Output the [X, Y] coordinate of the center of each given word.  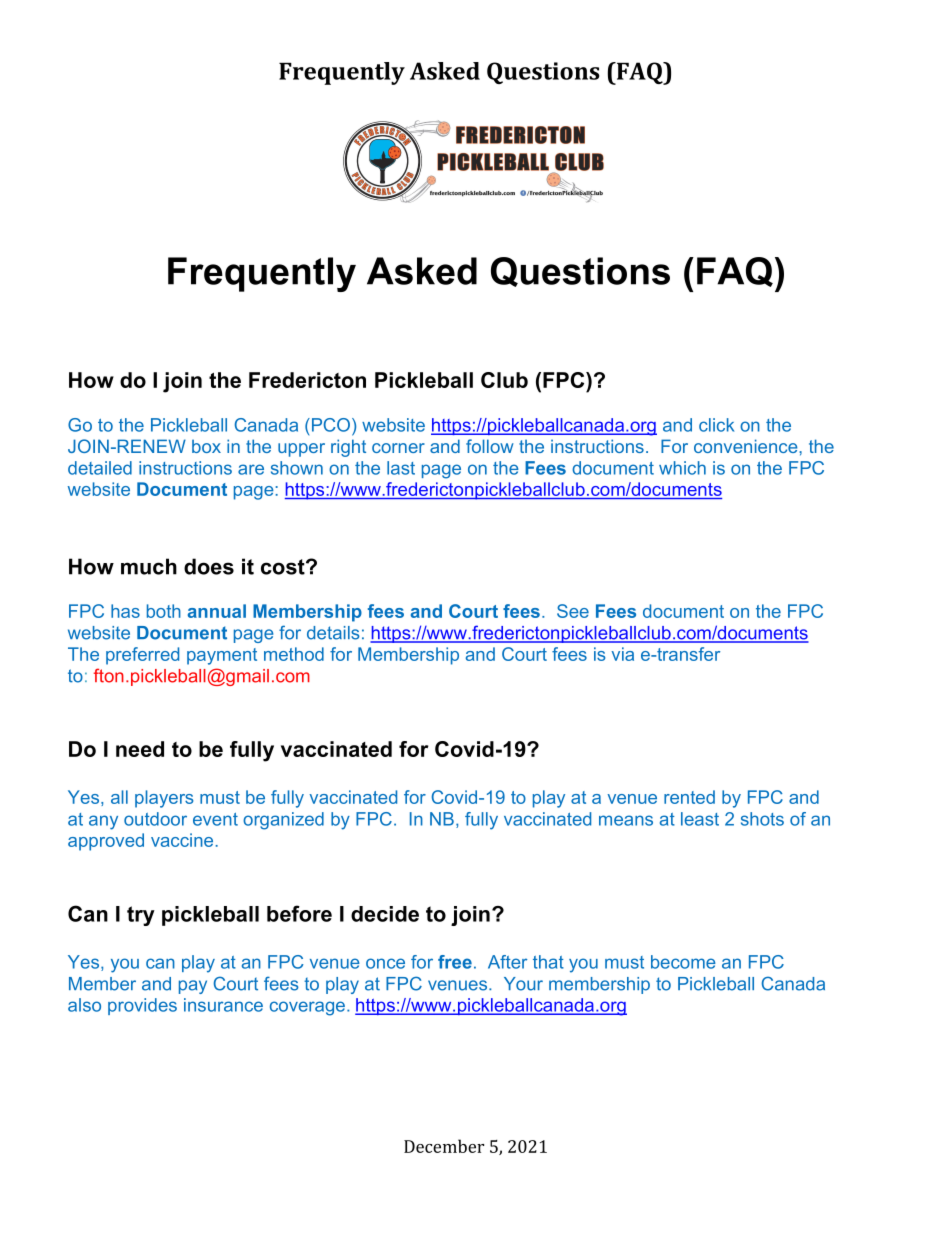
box [206, 446]
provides [142, 1006]
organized [283, 821]
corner [398, 448]
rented [689, 797]
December [444, 1146]
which [682, 468]
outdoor [155, 819]
